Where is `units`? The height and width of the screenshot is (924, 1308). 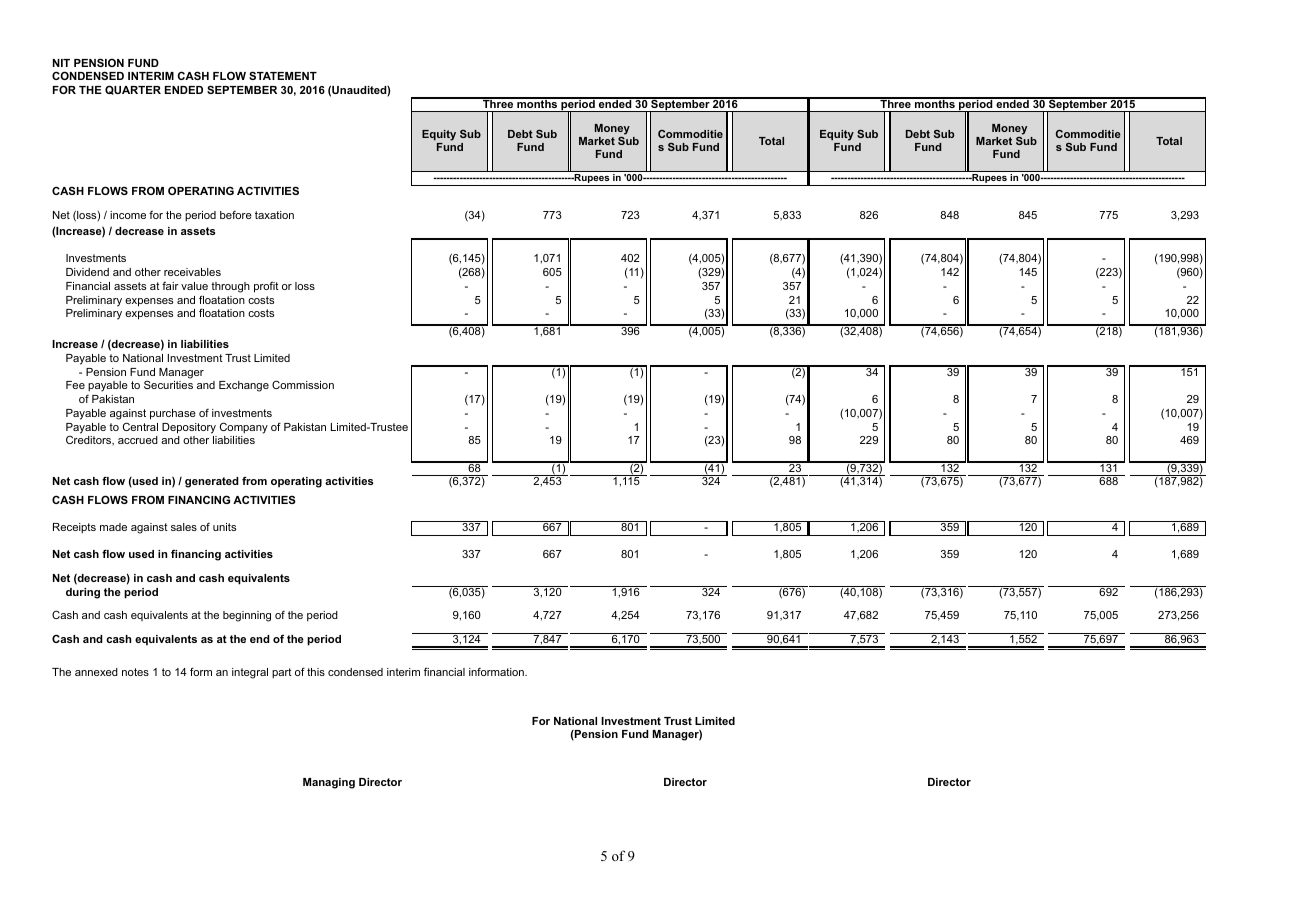 units is located at coordinates (224, 527).
